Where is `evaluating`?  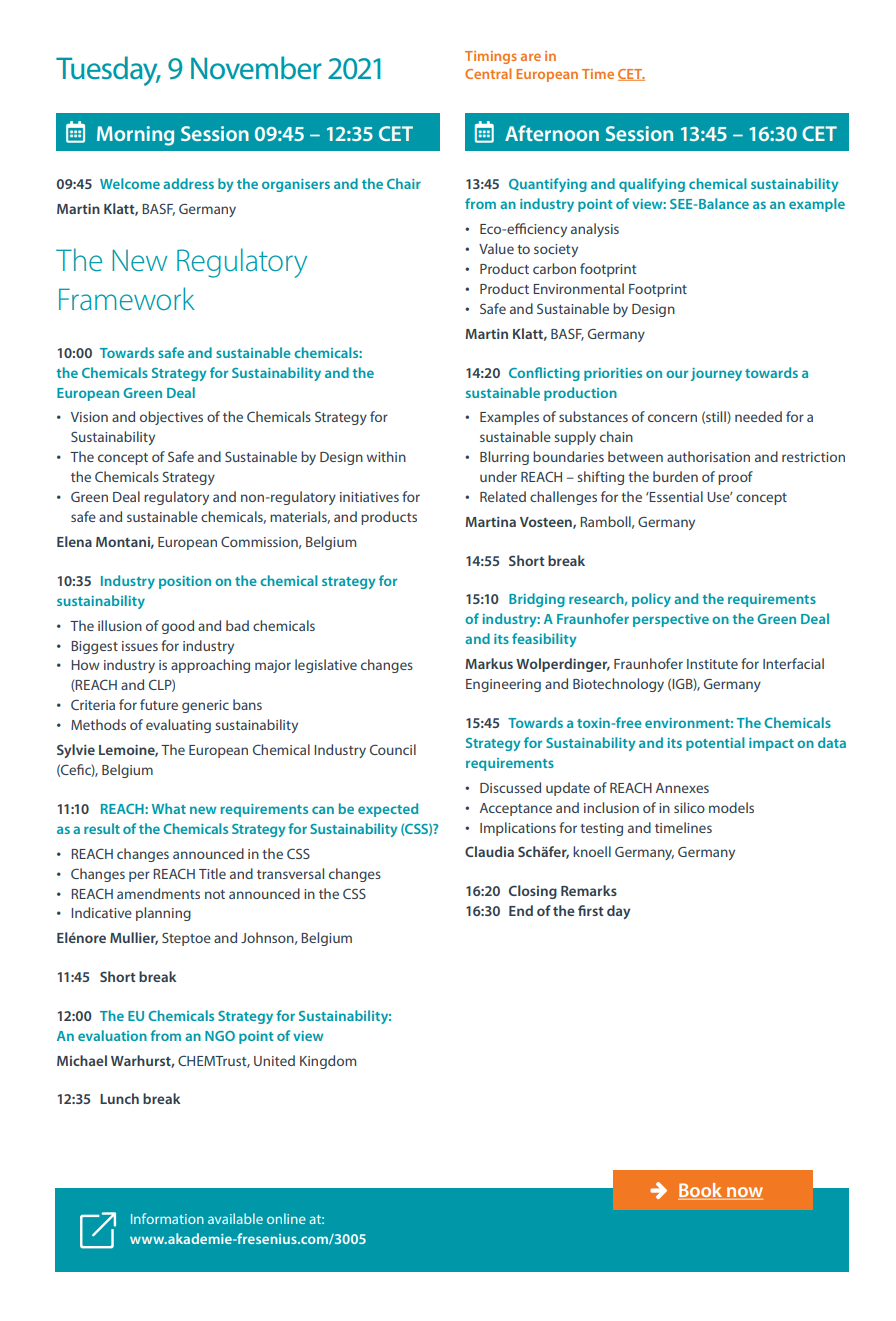
evaluating is located at coordinates (178, 726).
